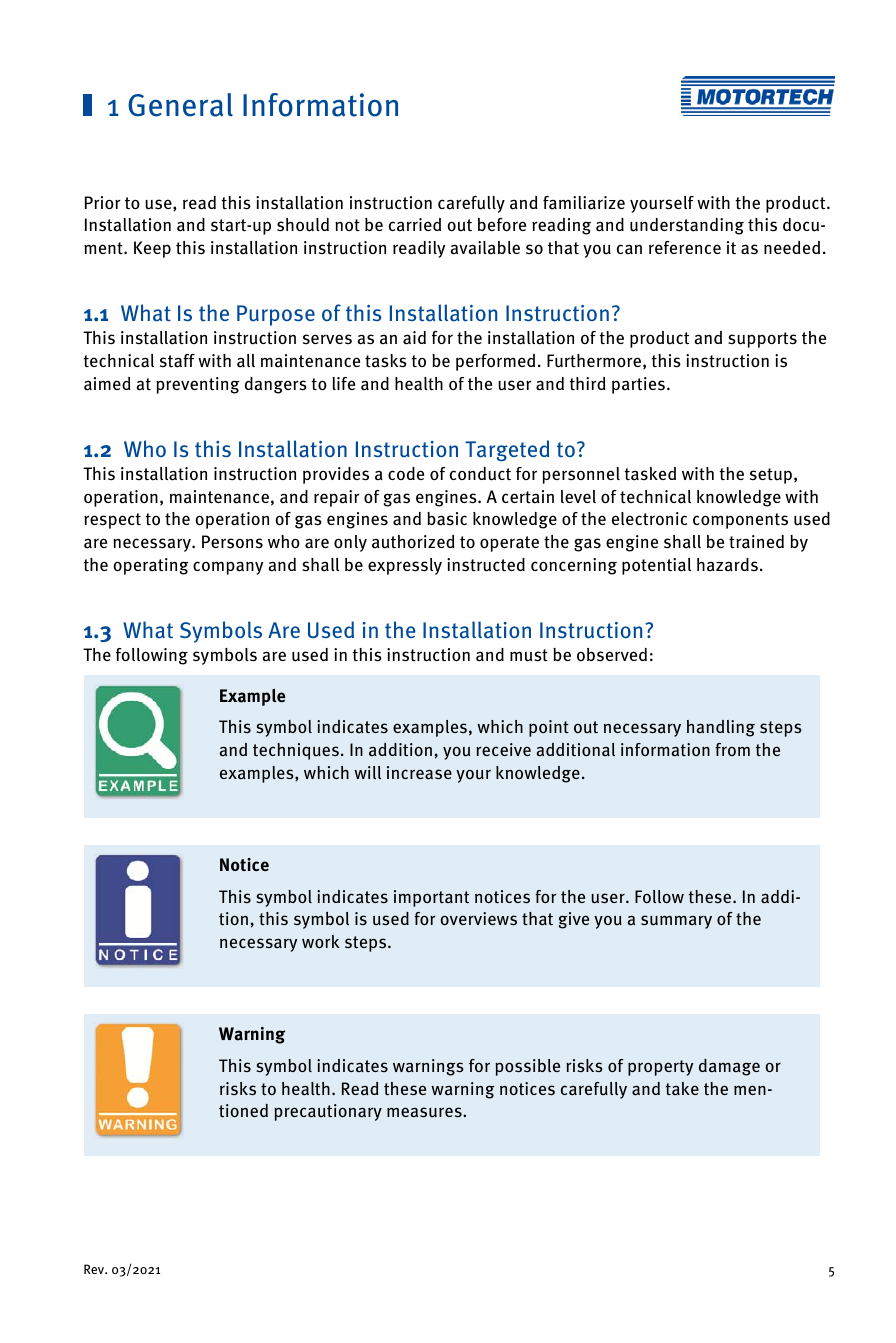 This document has height=1343, width=896. I want to click on work, so click(321, 941).
